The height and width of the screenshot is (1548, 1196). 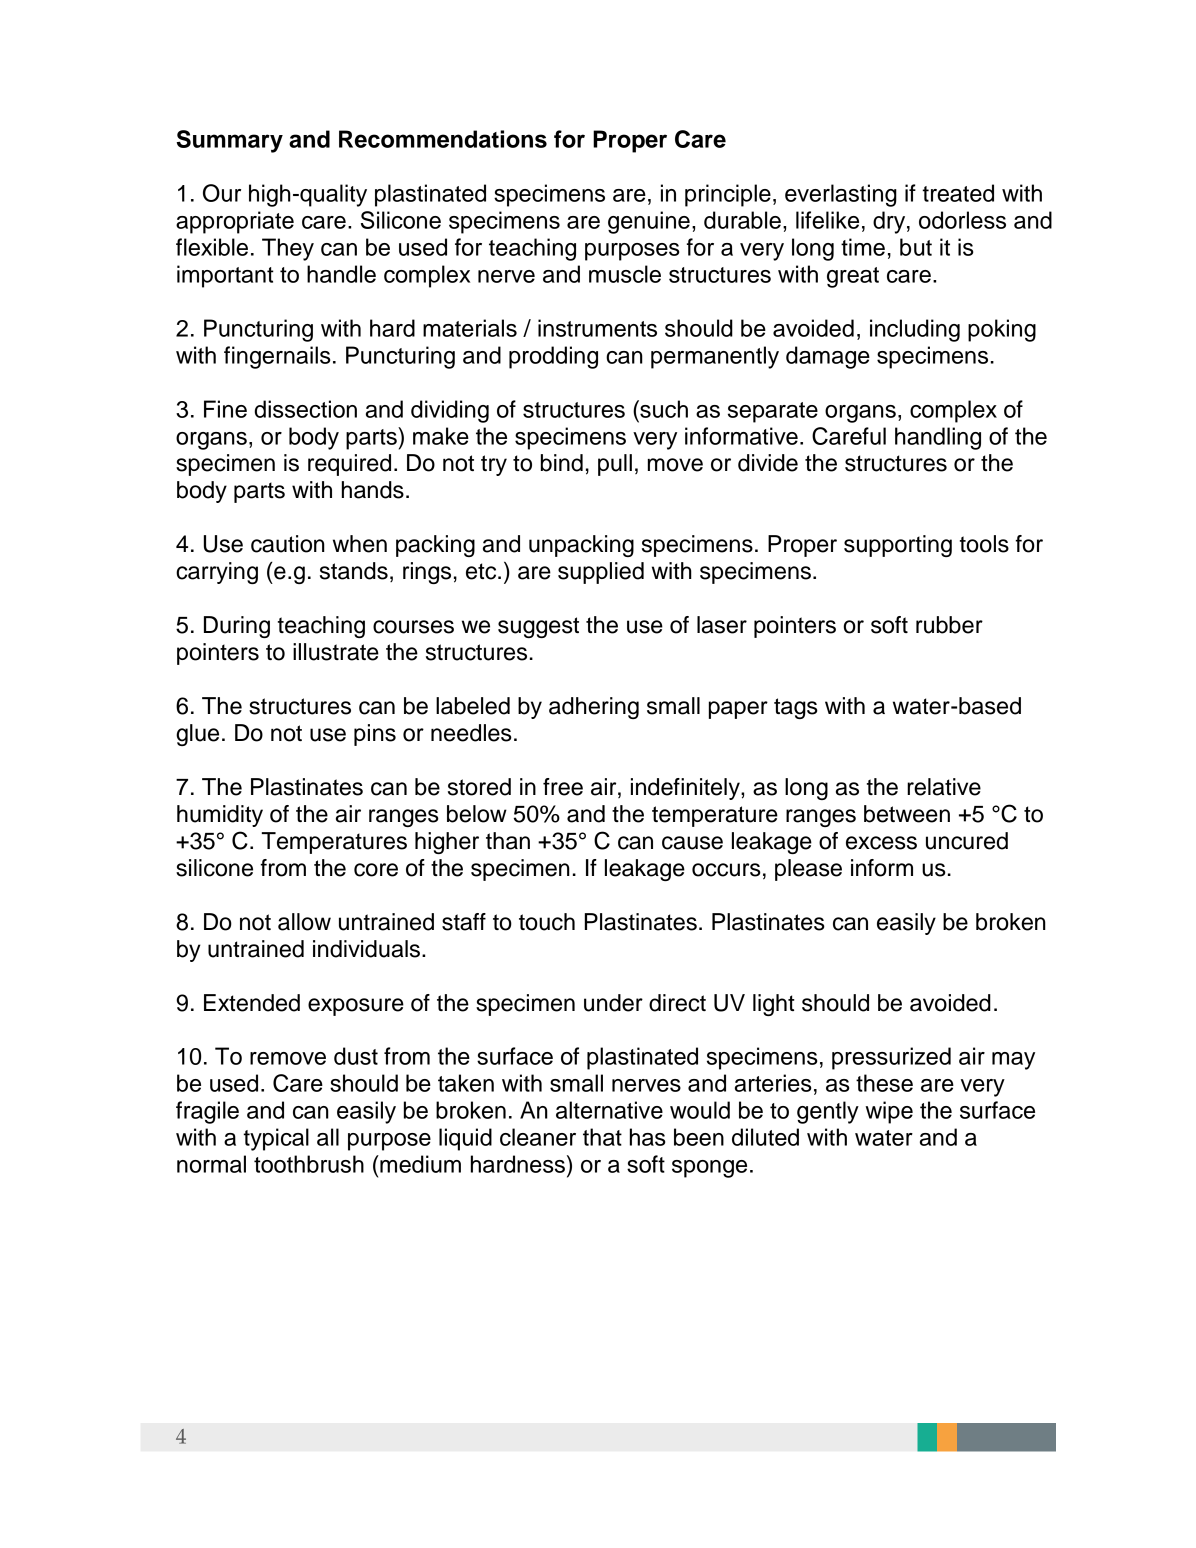 I want to click on allow, so click(x=304, y=922).
